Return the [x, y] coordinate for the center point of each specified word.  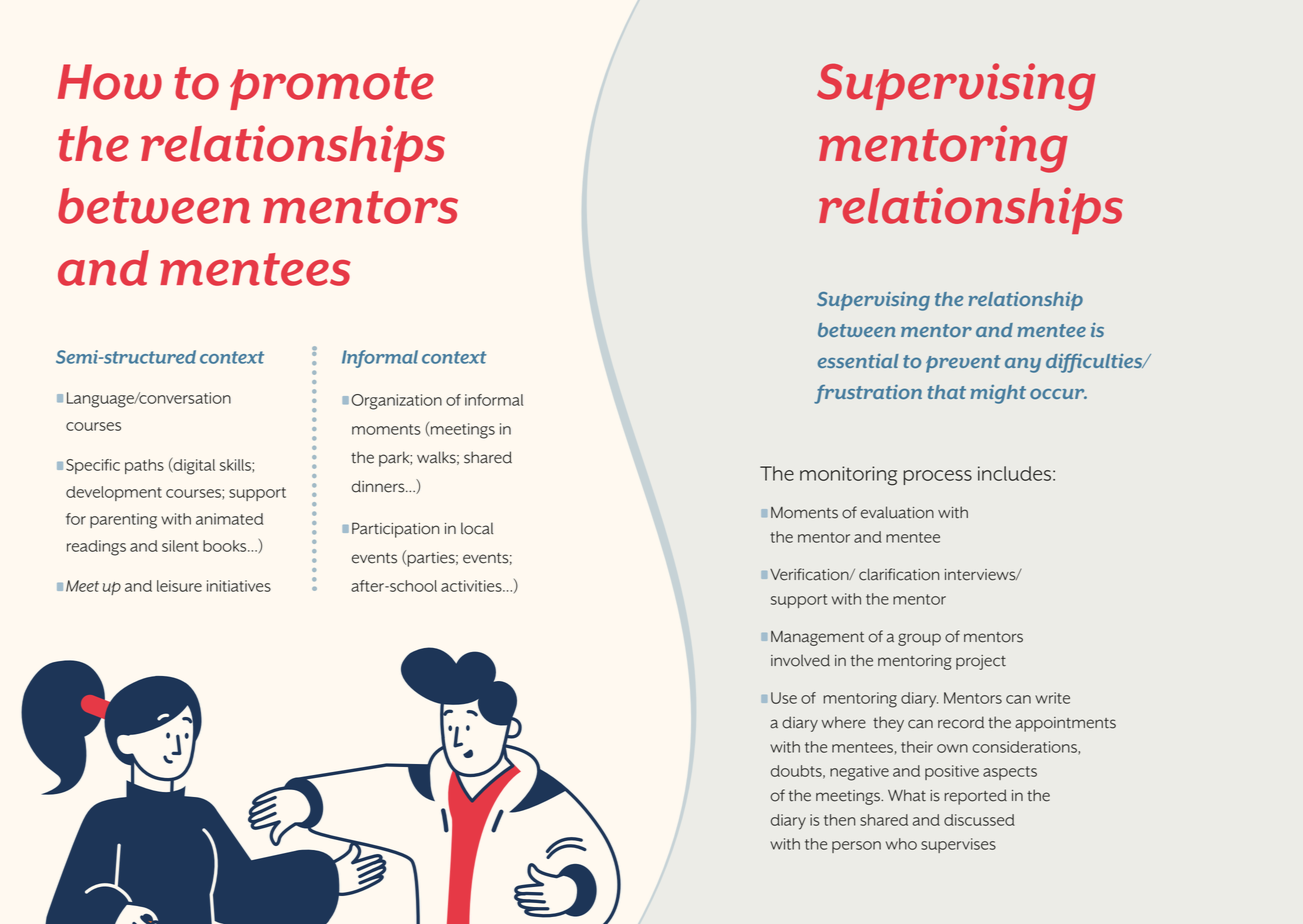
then [839, 820]
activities [472, 586]
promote [332, 88]
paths [144, 466]
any [1023, 365]
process [937, 477]
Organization [396, 402]
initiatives [239, 586]
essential [858, 361]
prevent [963, 364]
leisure [179, 586]
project [981, 662]
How [110, 82]
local [477, 528]
